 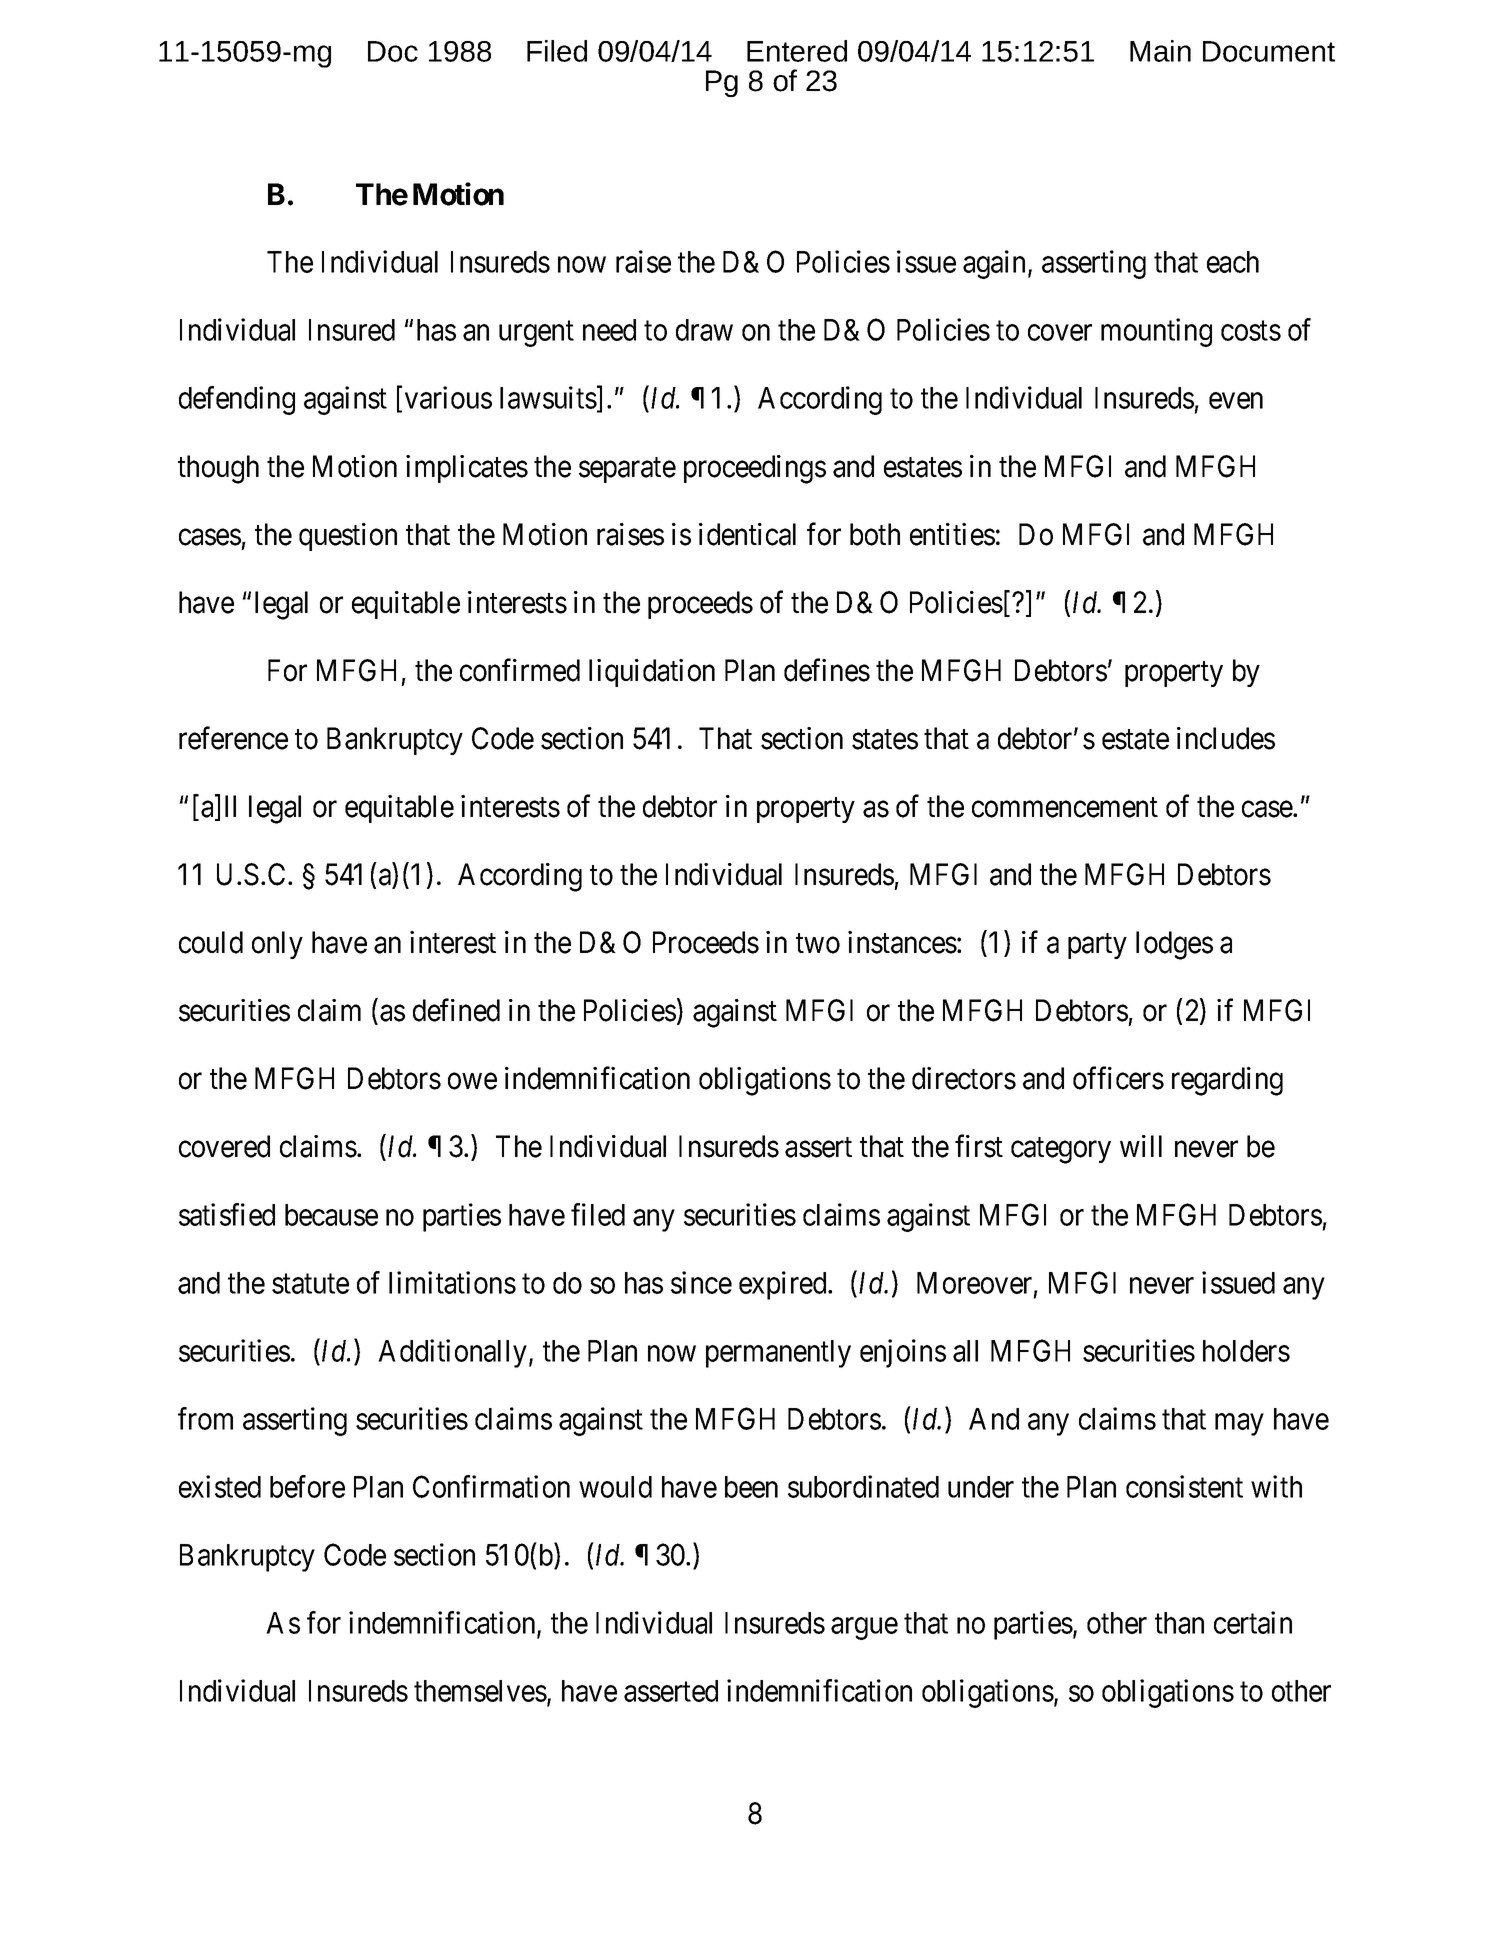 What do you see at coordinates (1226, 738) in the image?
I see `includes` at bounding box center [1226, 738].
